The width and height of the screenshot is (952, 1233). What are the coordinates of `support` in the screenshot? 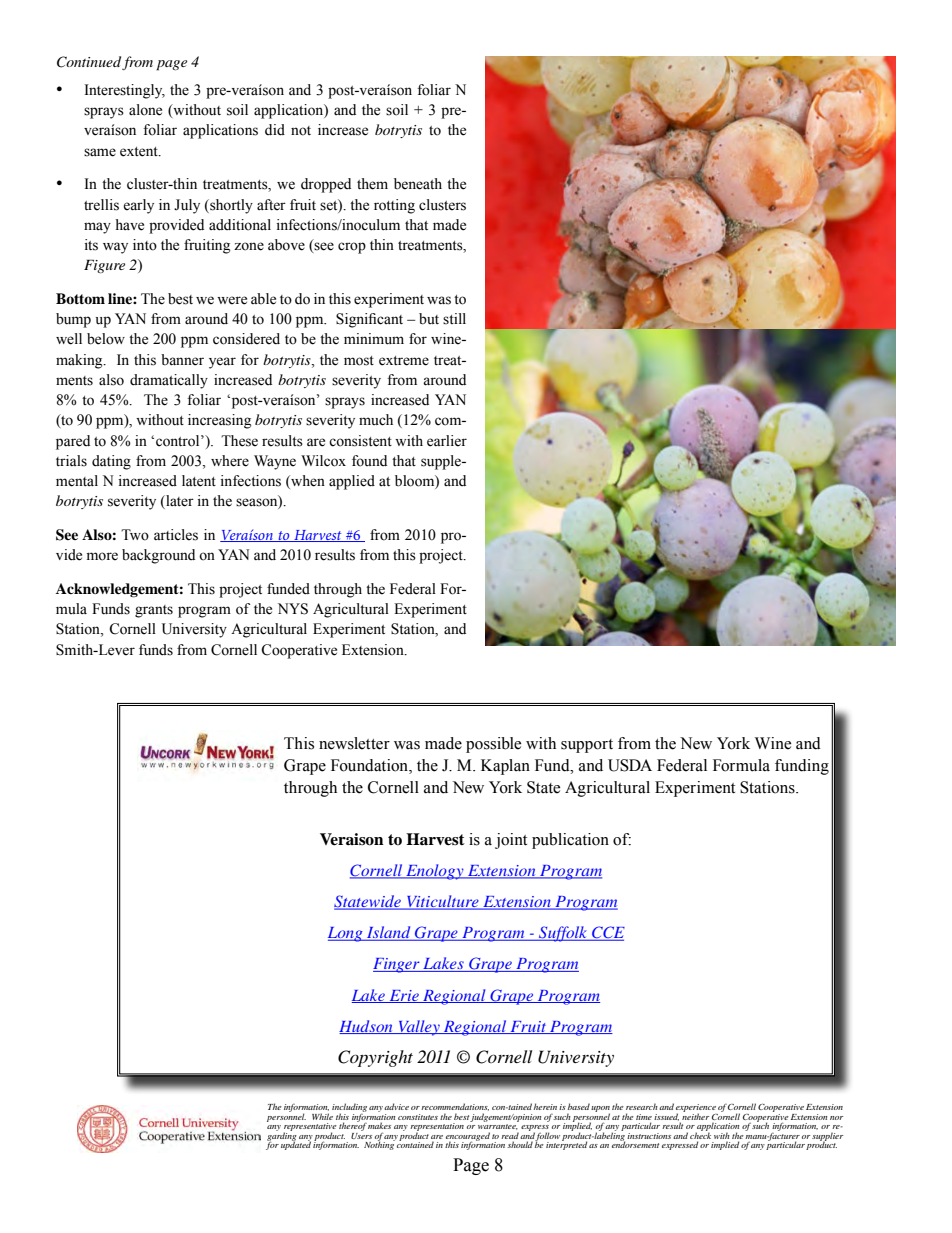 It's located at (587, 746).
